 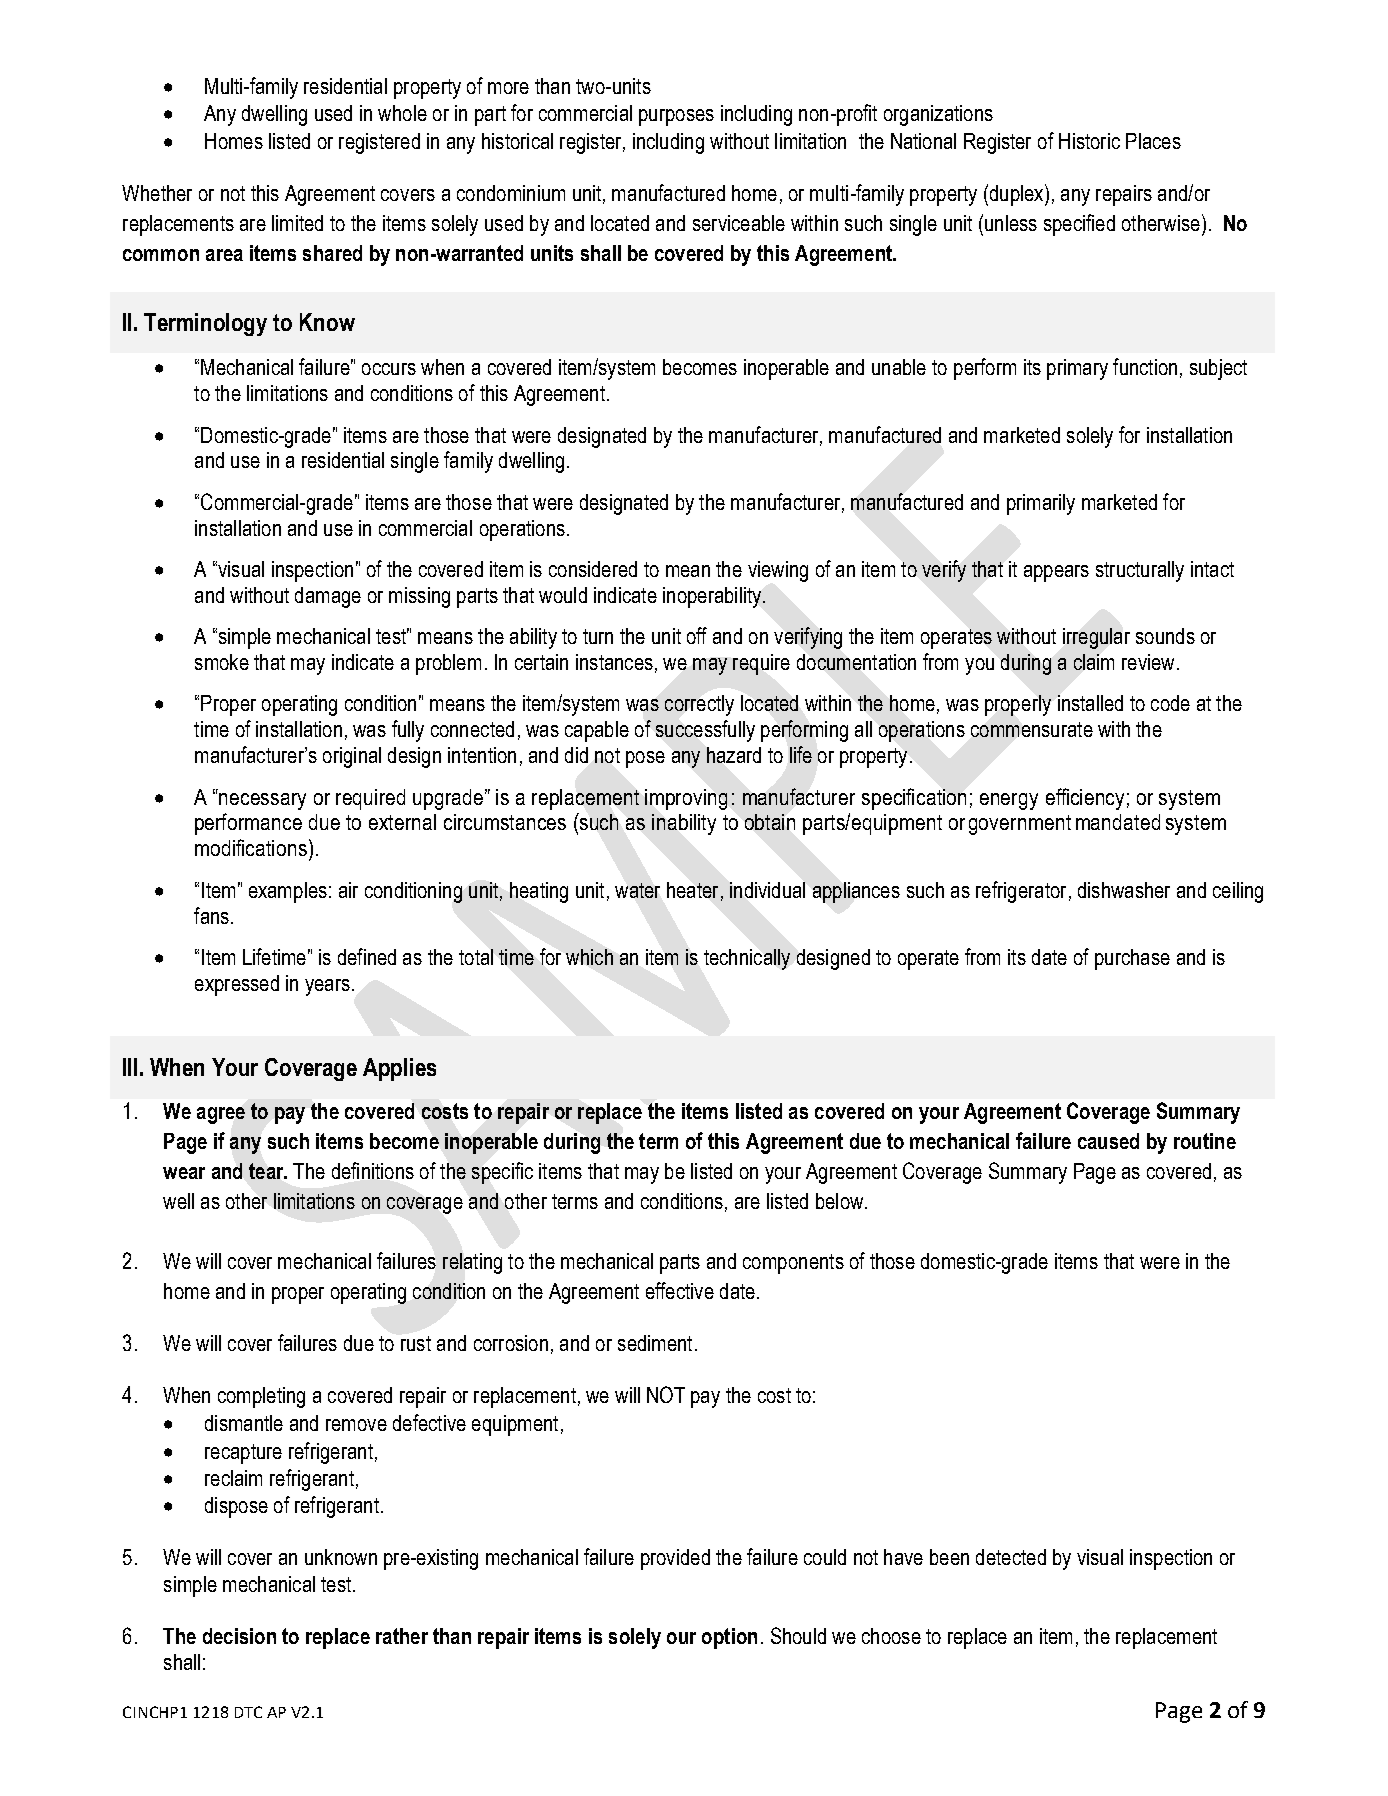 I want to click on Places, so click(x=1153, y=141).
